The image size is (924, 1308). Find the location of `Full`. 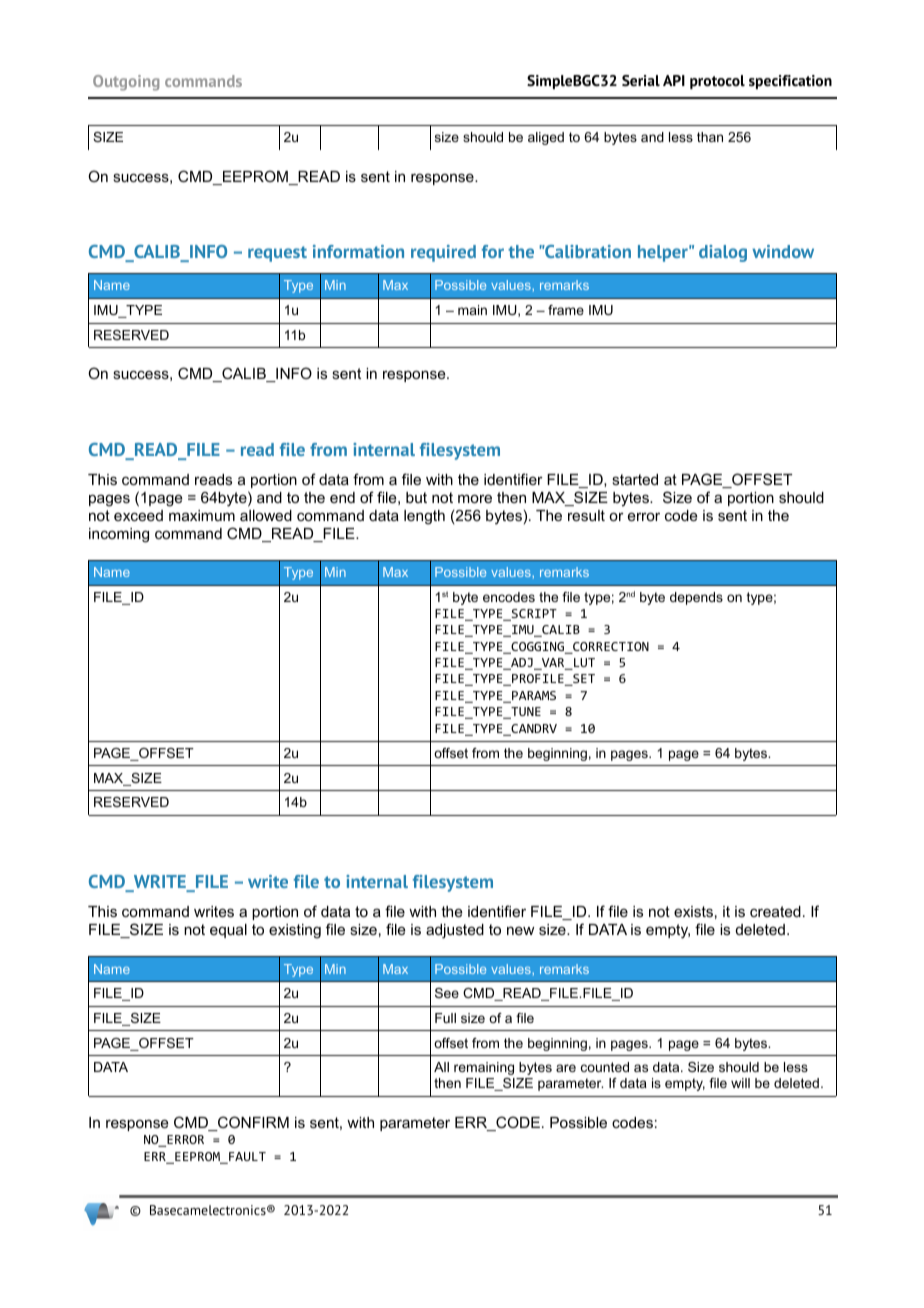

Full is located at coordinates (445, 1018).
